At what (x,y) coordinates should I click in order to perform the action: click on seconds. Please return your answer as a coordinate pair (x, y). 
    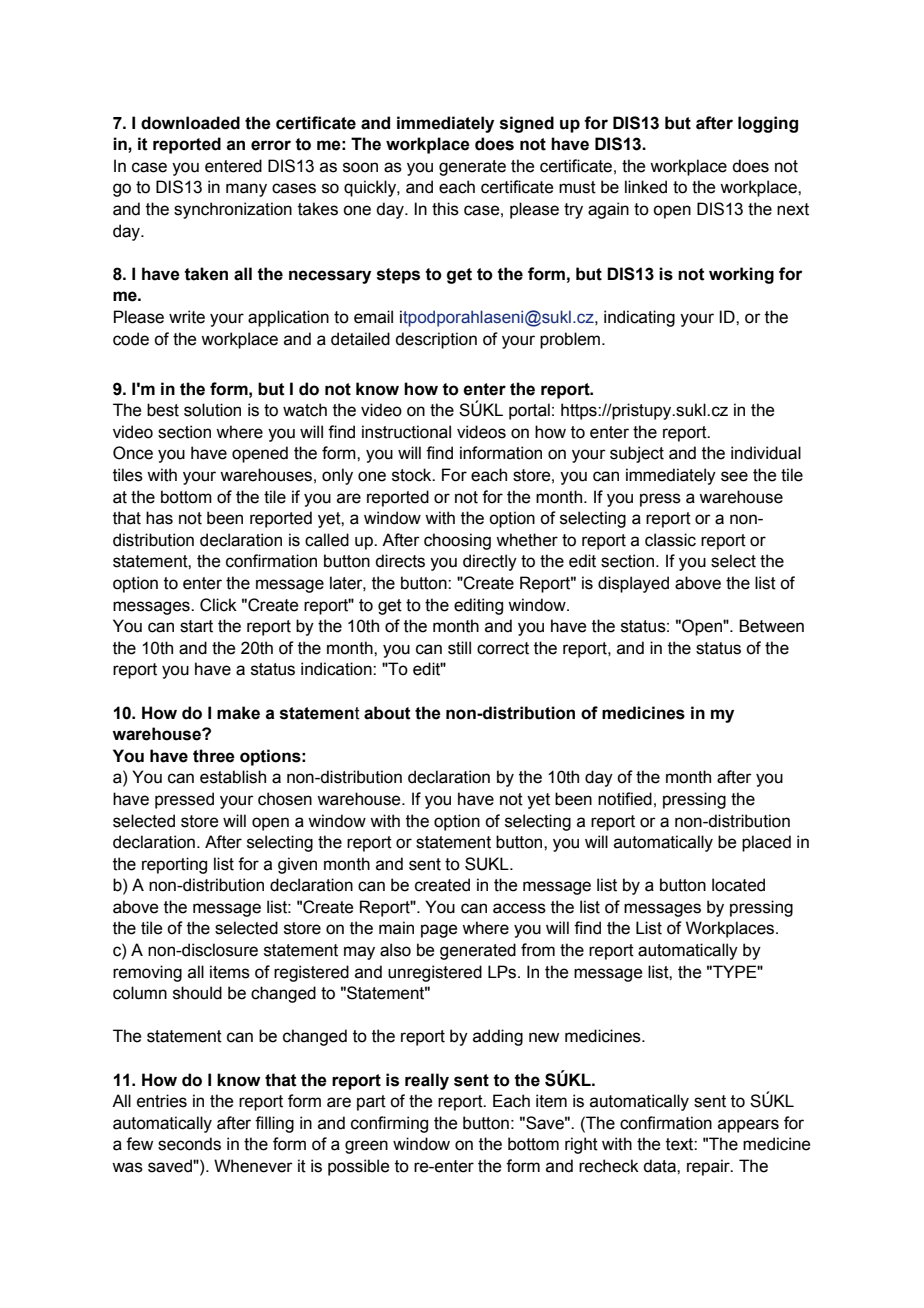
    Looking at the image, I should click on (189, 1144).
